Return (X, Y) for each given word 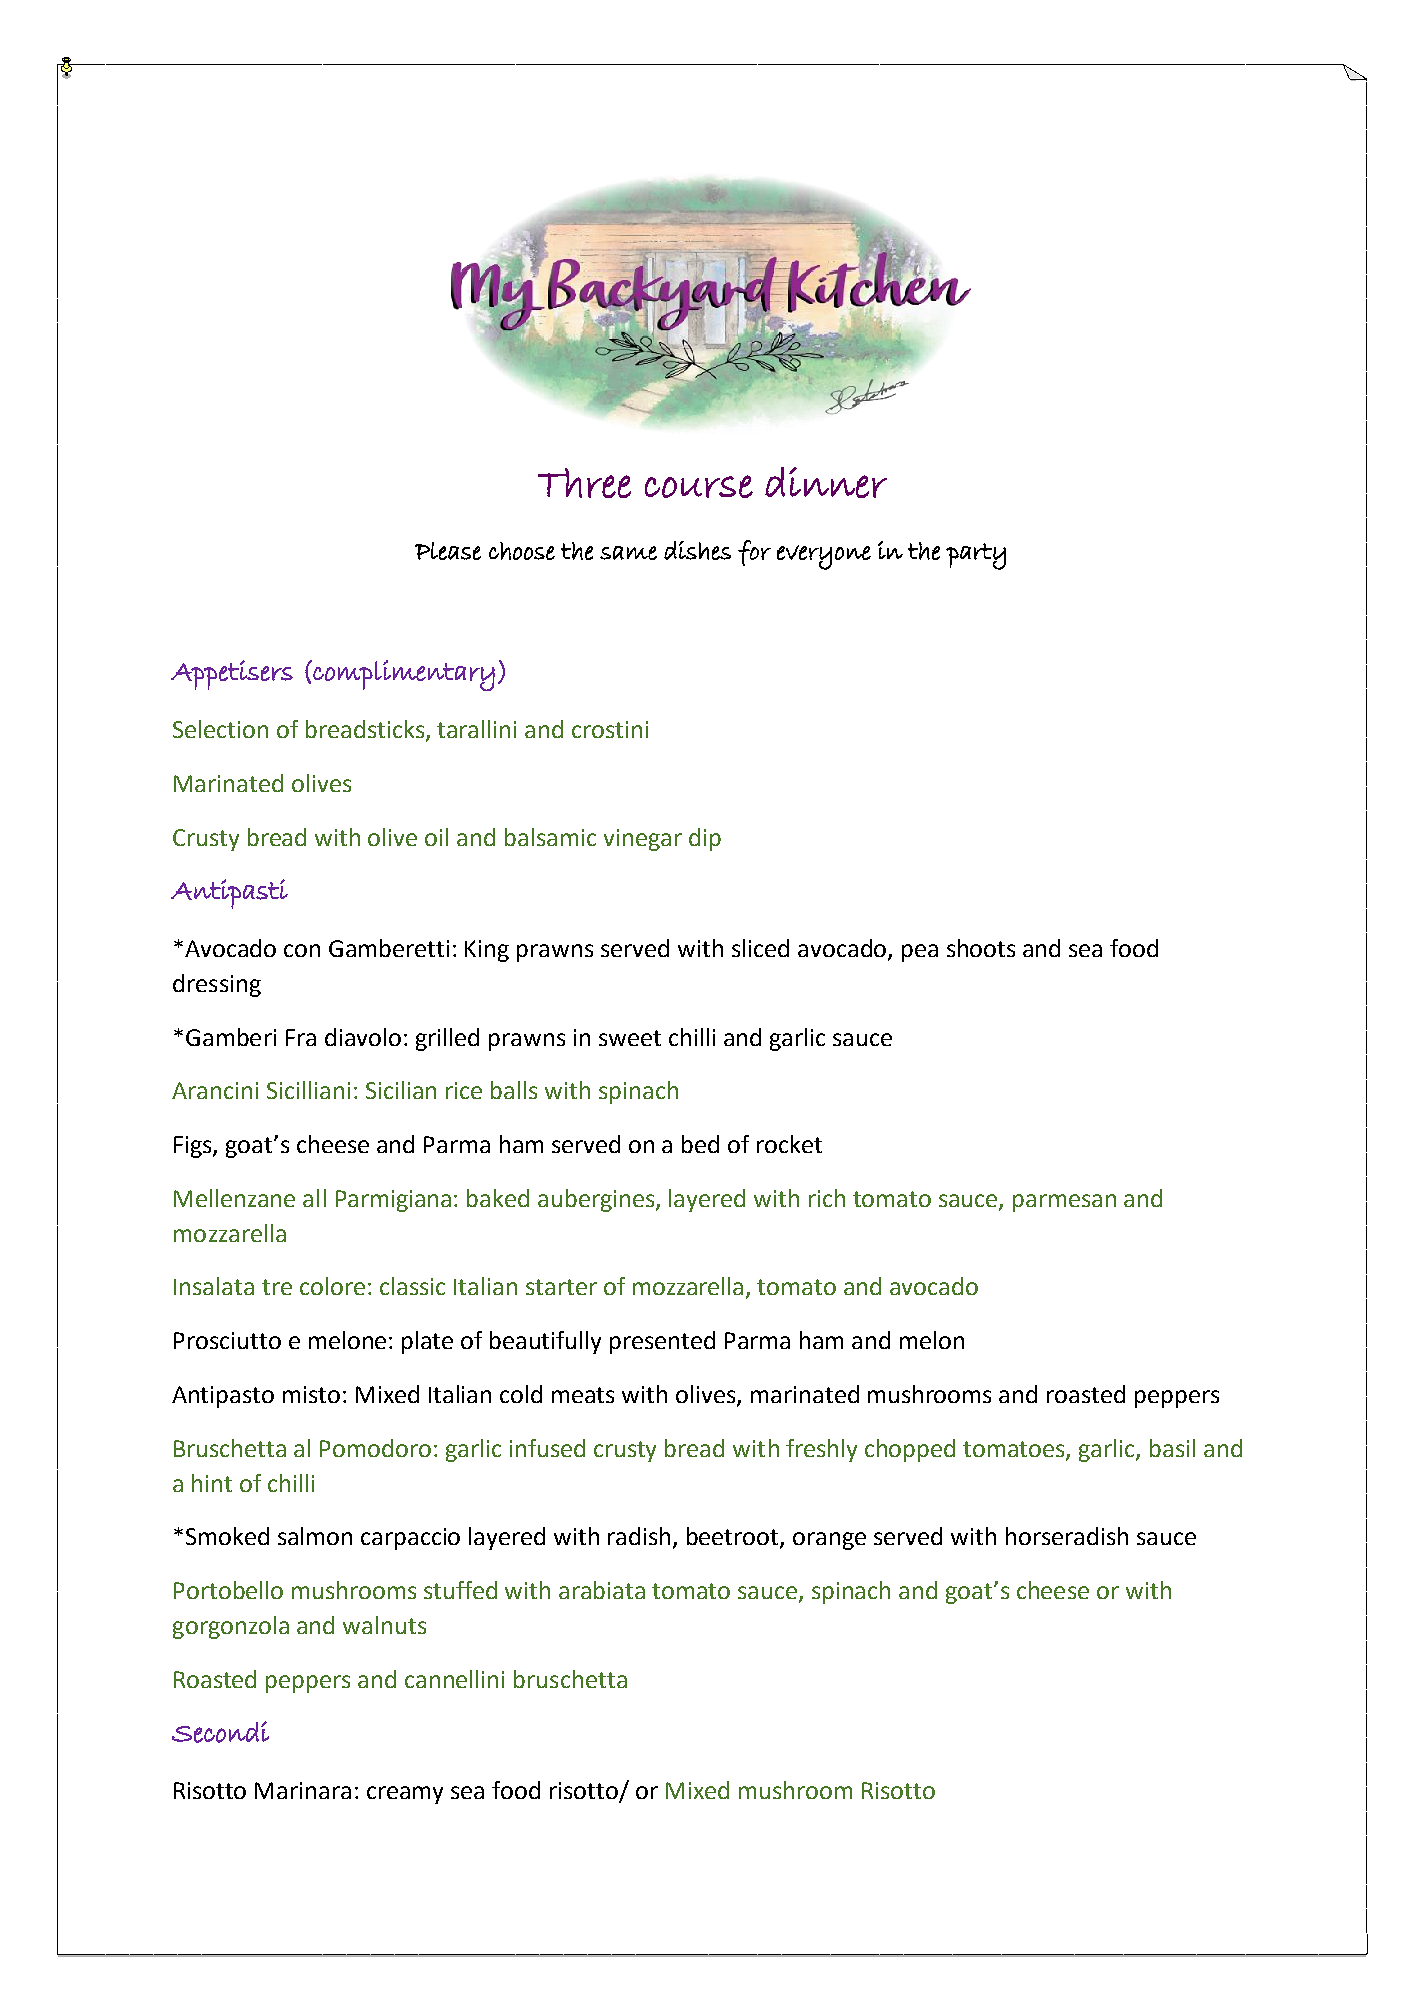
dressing (217, 985)
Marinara (303, 1790)
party (976, 556)
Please (448, 551)
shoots (981, 948)
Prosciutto (227, 1340)
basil (1172, 1448)
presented (662, 1342)
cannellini (454, 1679)
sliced (760, 948)
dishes (697, 550)
